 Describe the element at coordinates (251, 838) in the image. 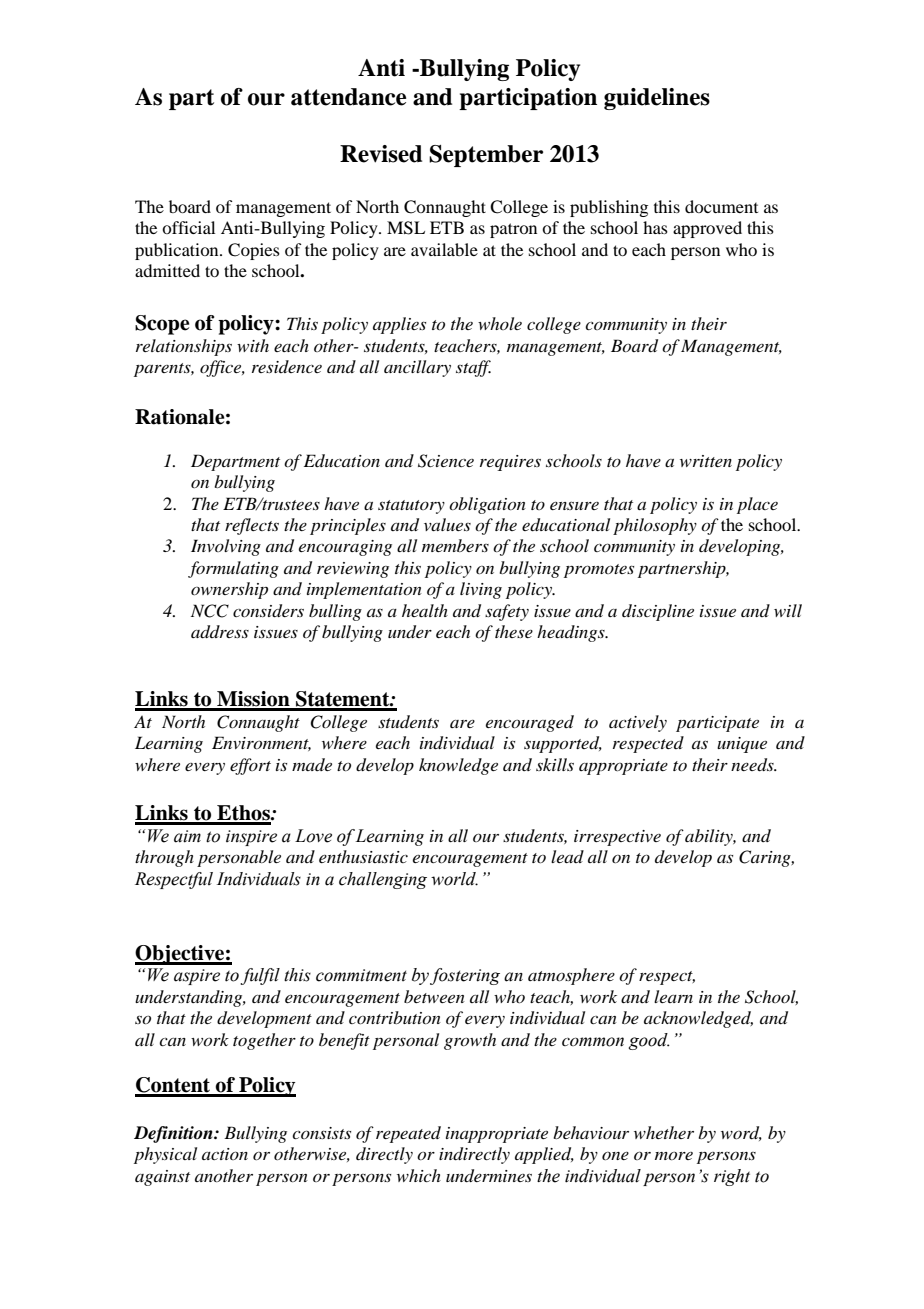

I see `inspire` at that location.
